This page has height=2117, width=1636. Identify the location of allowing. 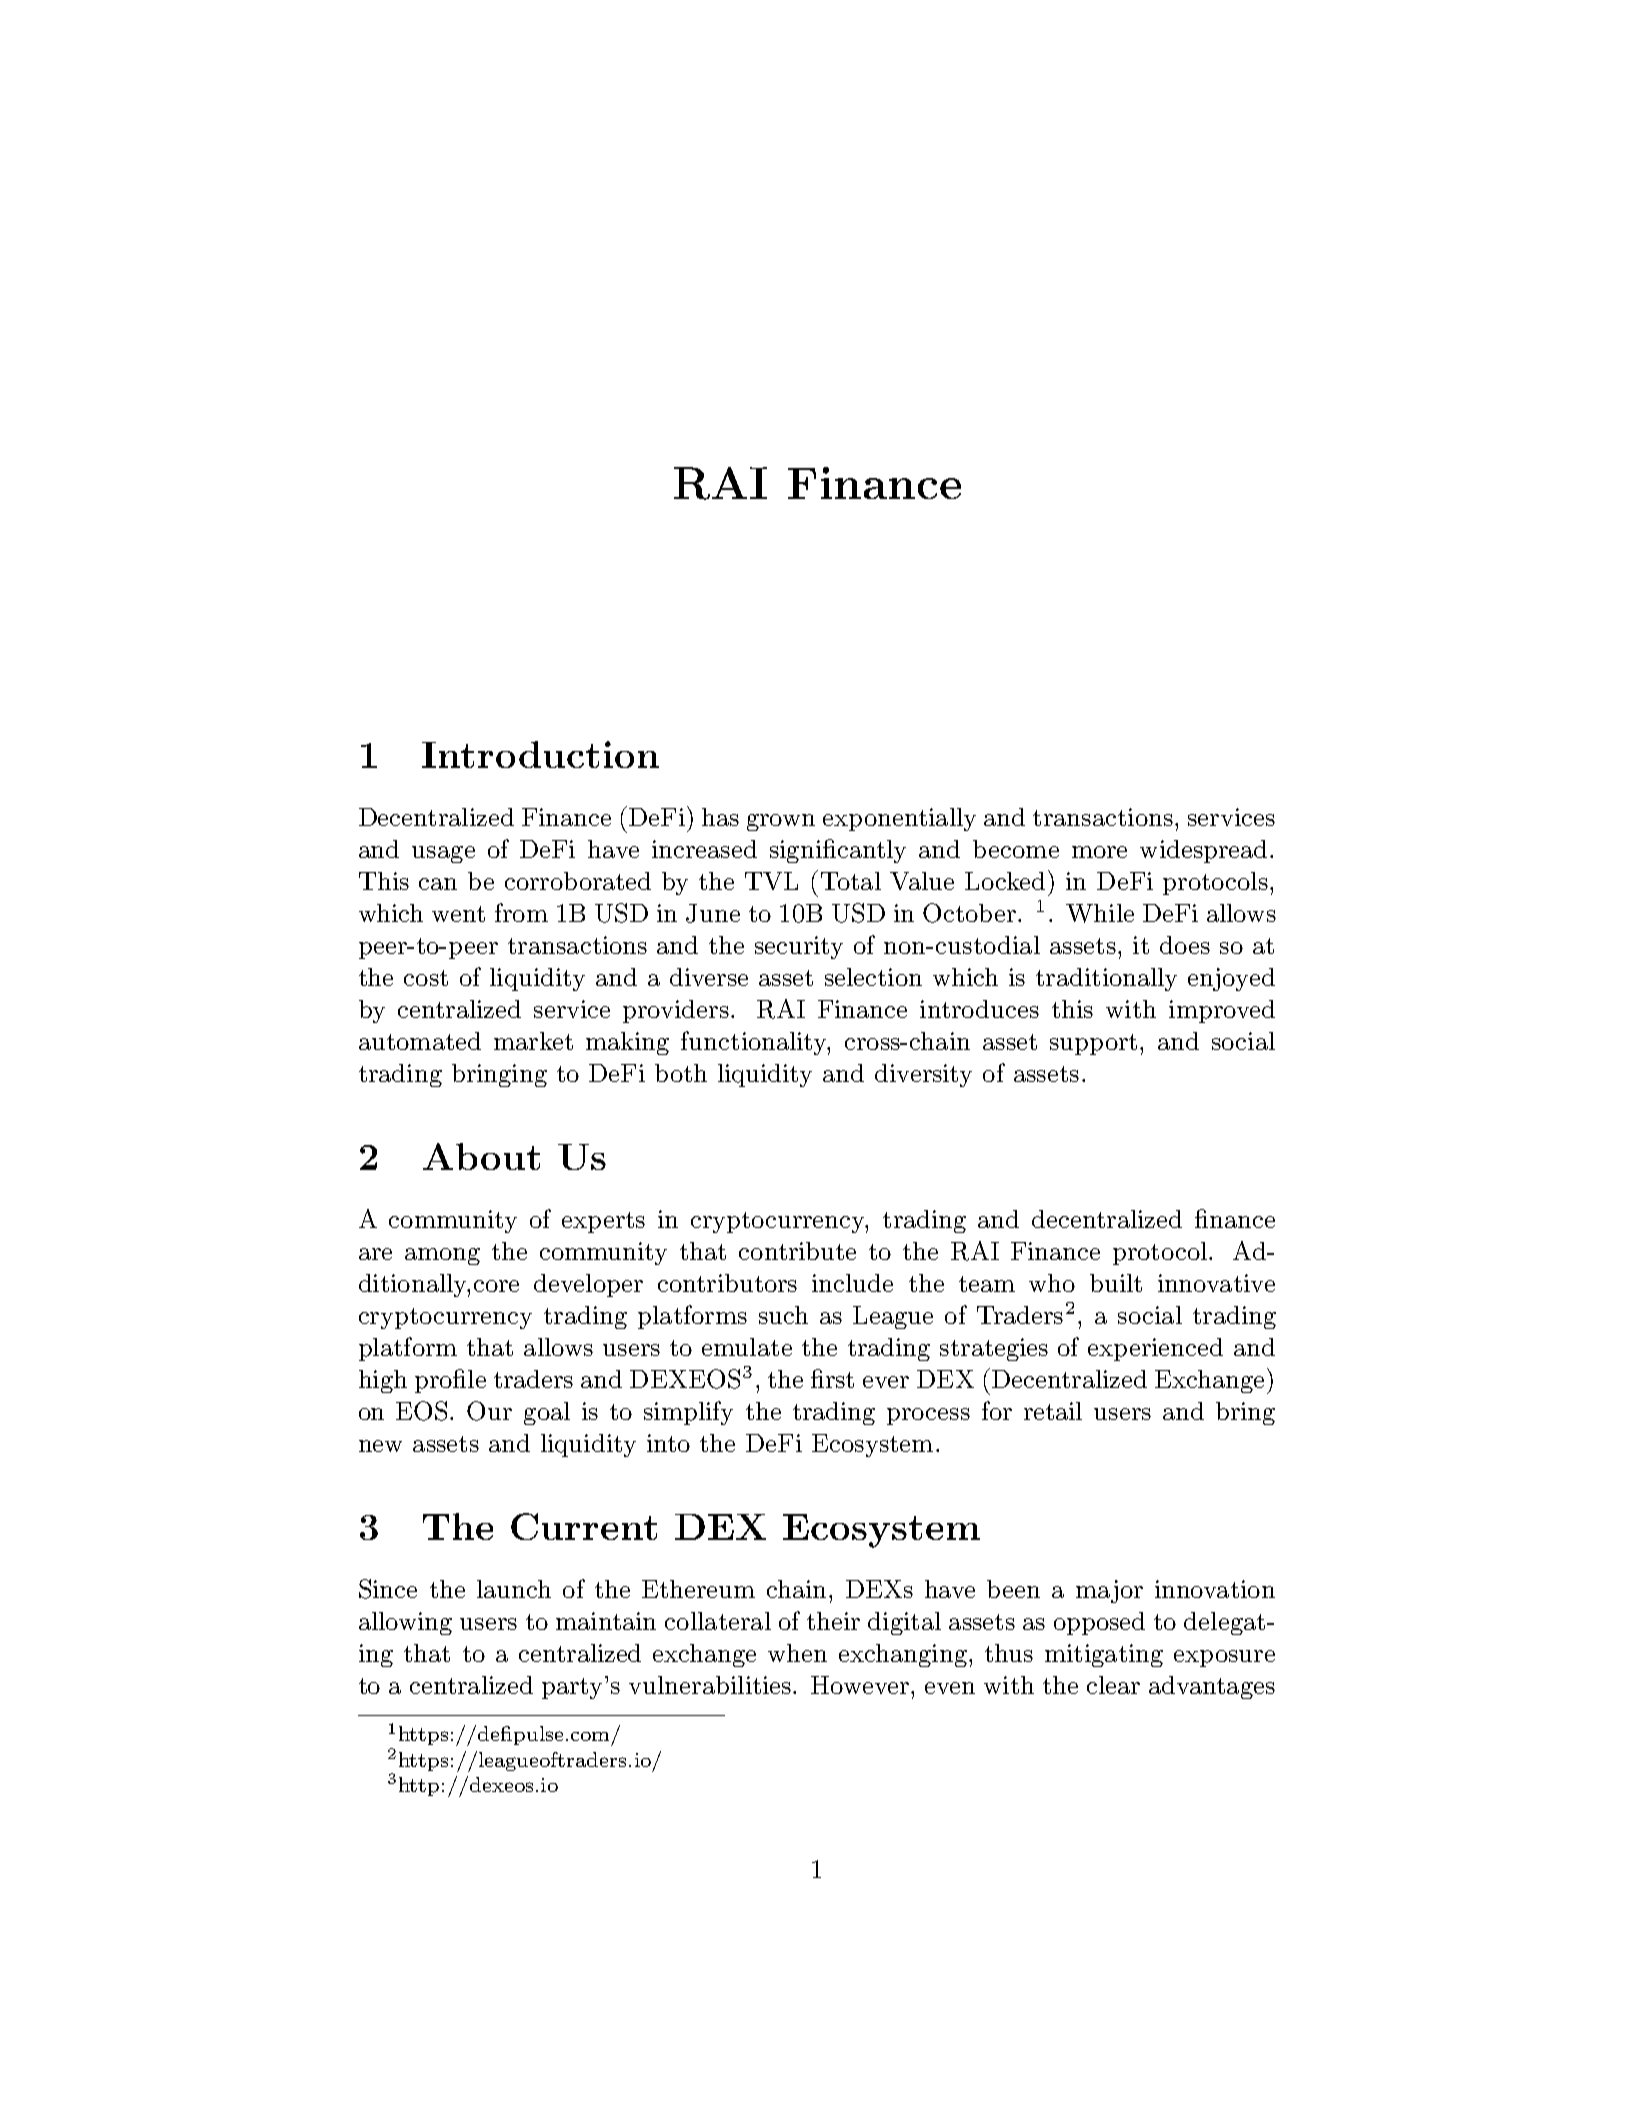
(405, 1623).
